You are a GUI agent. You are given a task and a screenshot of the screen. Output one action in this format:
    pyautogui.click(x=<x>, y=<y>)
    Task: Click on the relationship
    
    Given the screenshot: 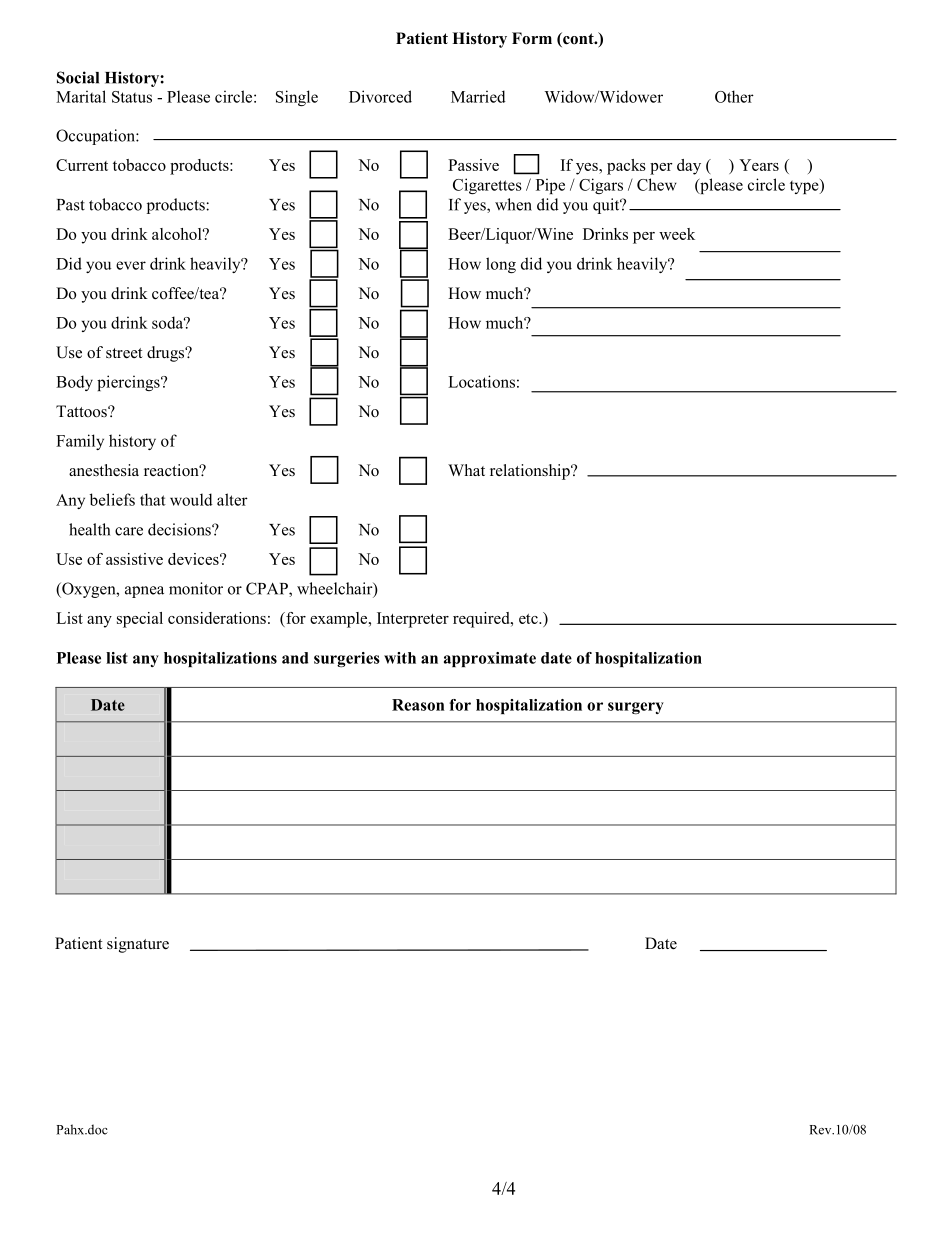 What is the action you would take?
    pyautogui.click(x=531, y=472)
